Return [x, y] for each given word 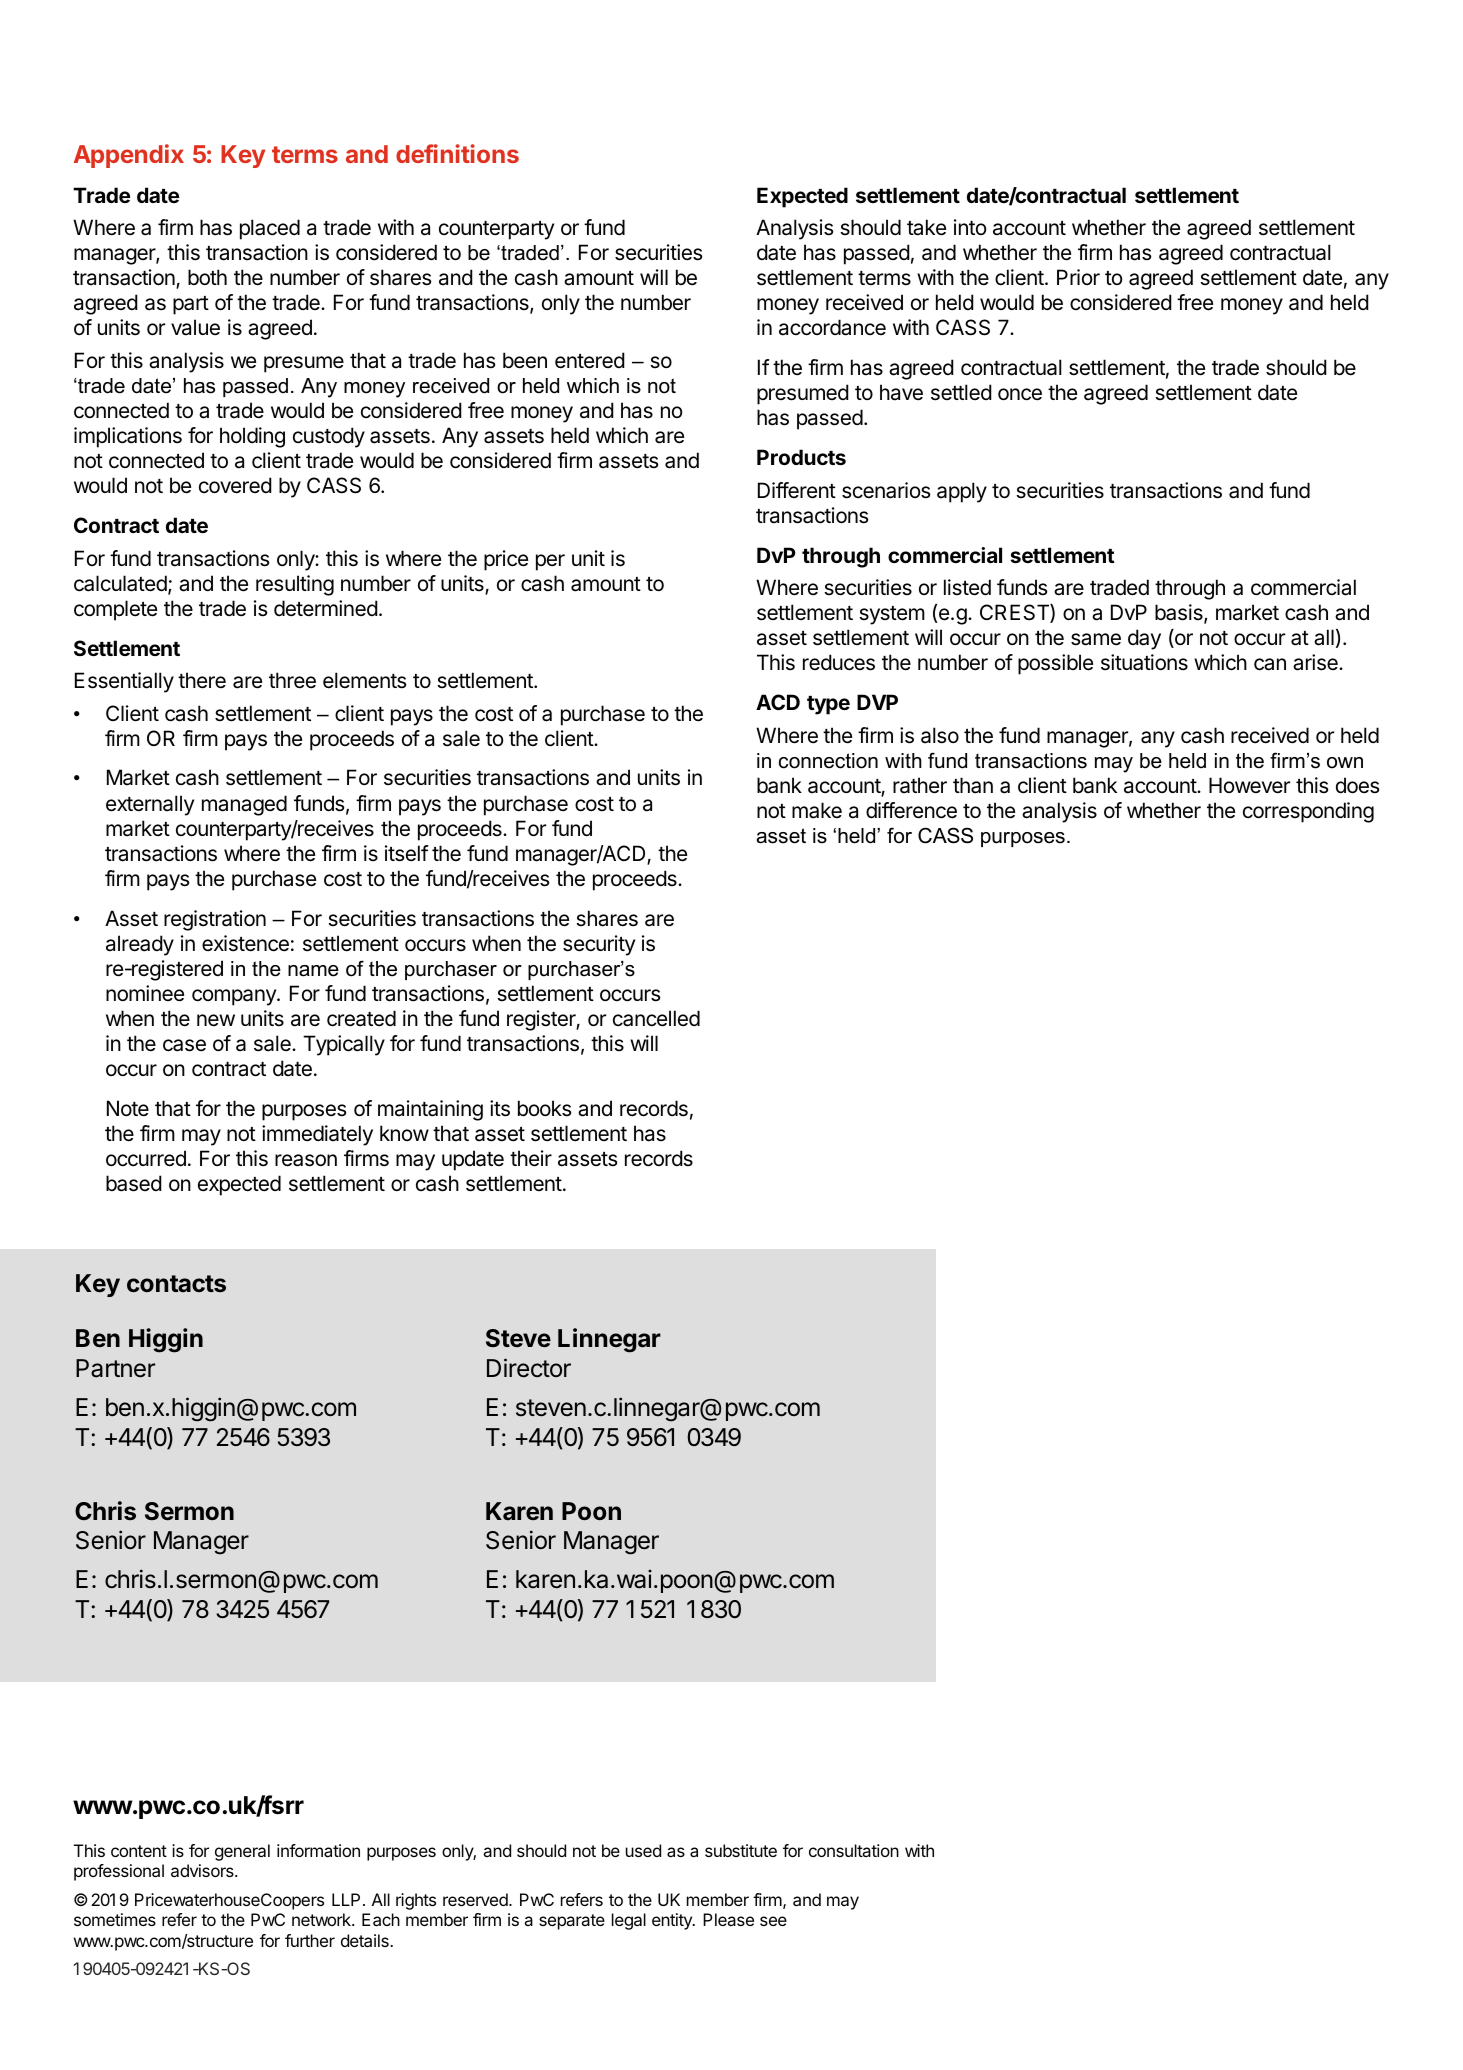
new [216, 1020]
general [242, 1852]
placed [270, 229]
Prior [1078, 277]
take [926, 227]
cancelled [656, 1018]
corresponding [1308, 812]
